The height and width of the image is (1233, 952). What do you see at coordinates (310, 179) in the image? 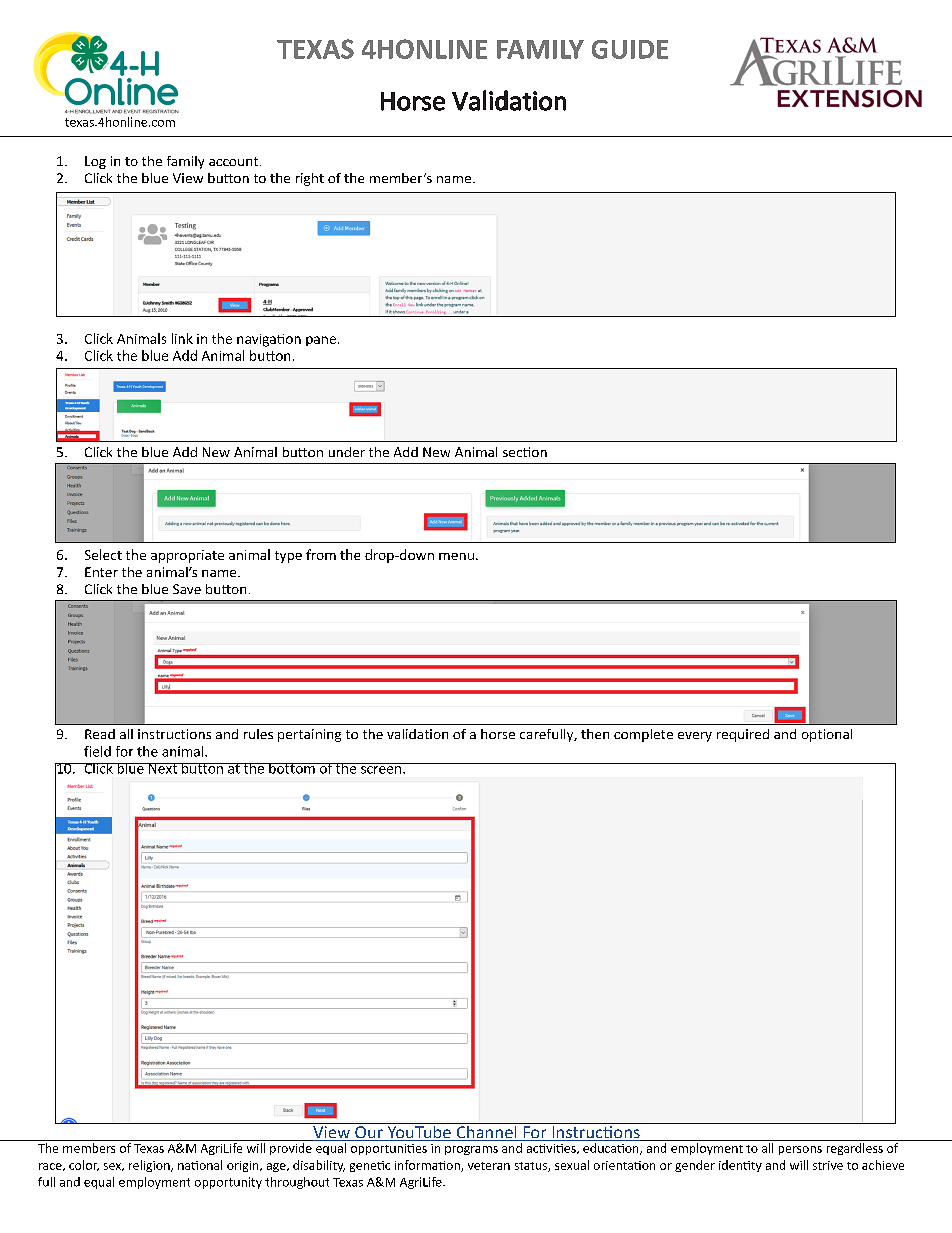
I see `right` at bounding box center [310, 179].
